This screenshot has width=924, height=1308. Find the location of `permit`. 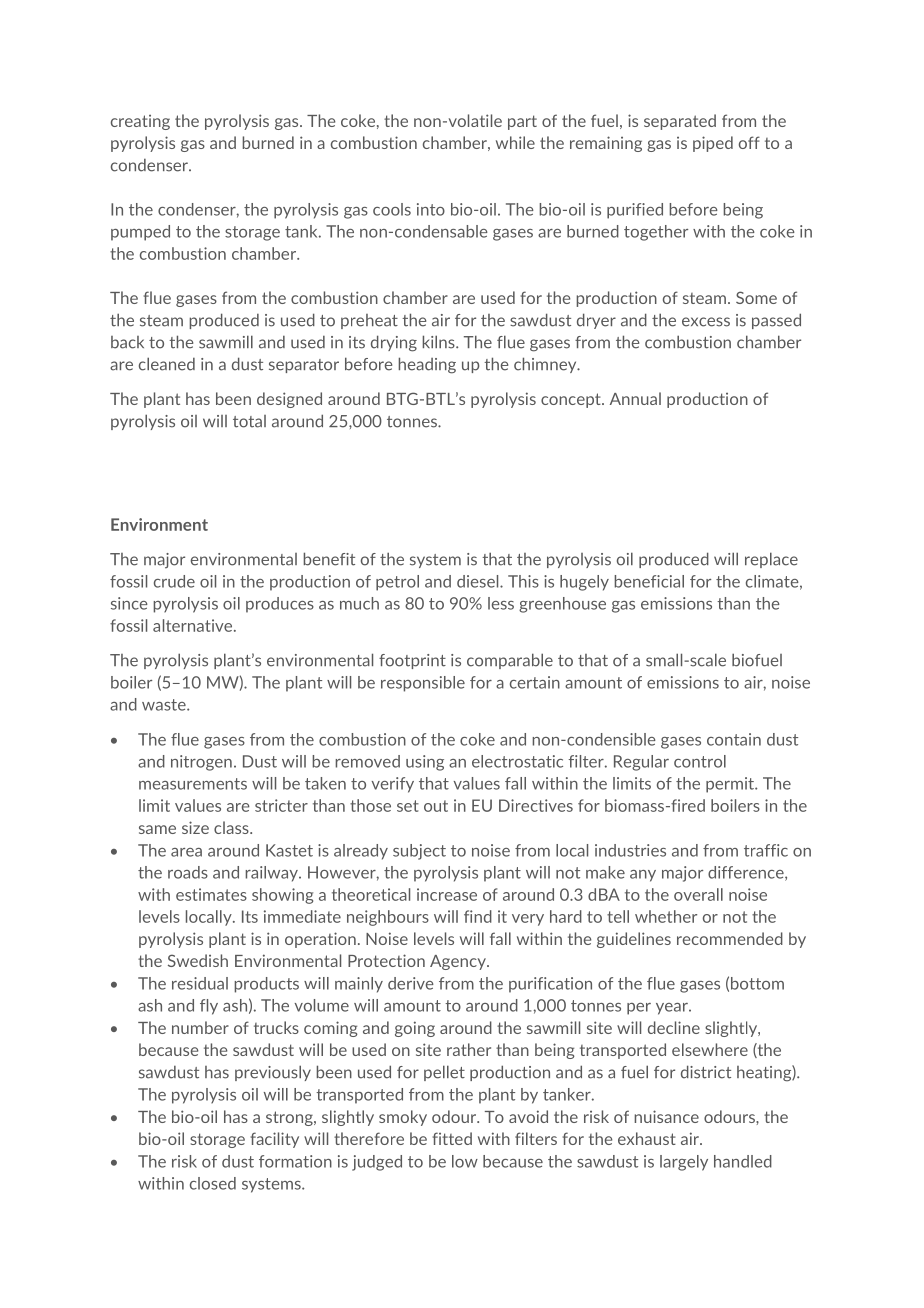

permit is located at coordinates (731, 785).
